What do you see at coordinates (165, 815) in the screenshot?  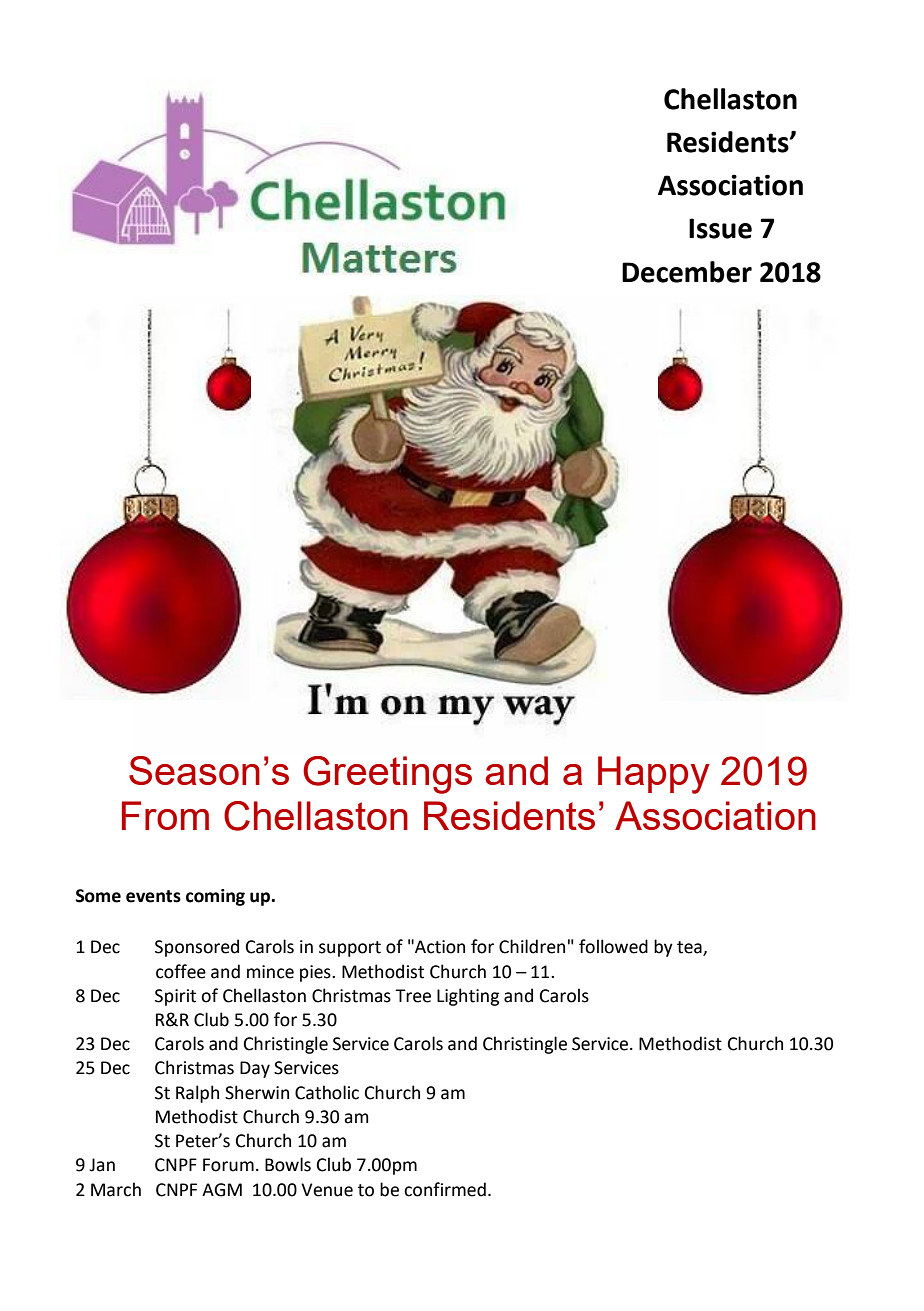 I see `From` at bounding box center [165, 815].
